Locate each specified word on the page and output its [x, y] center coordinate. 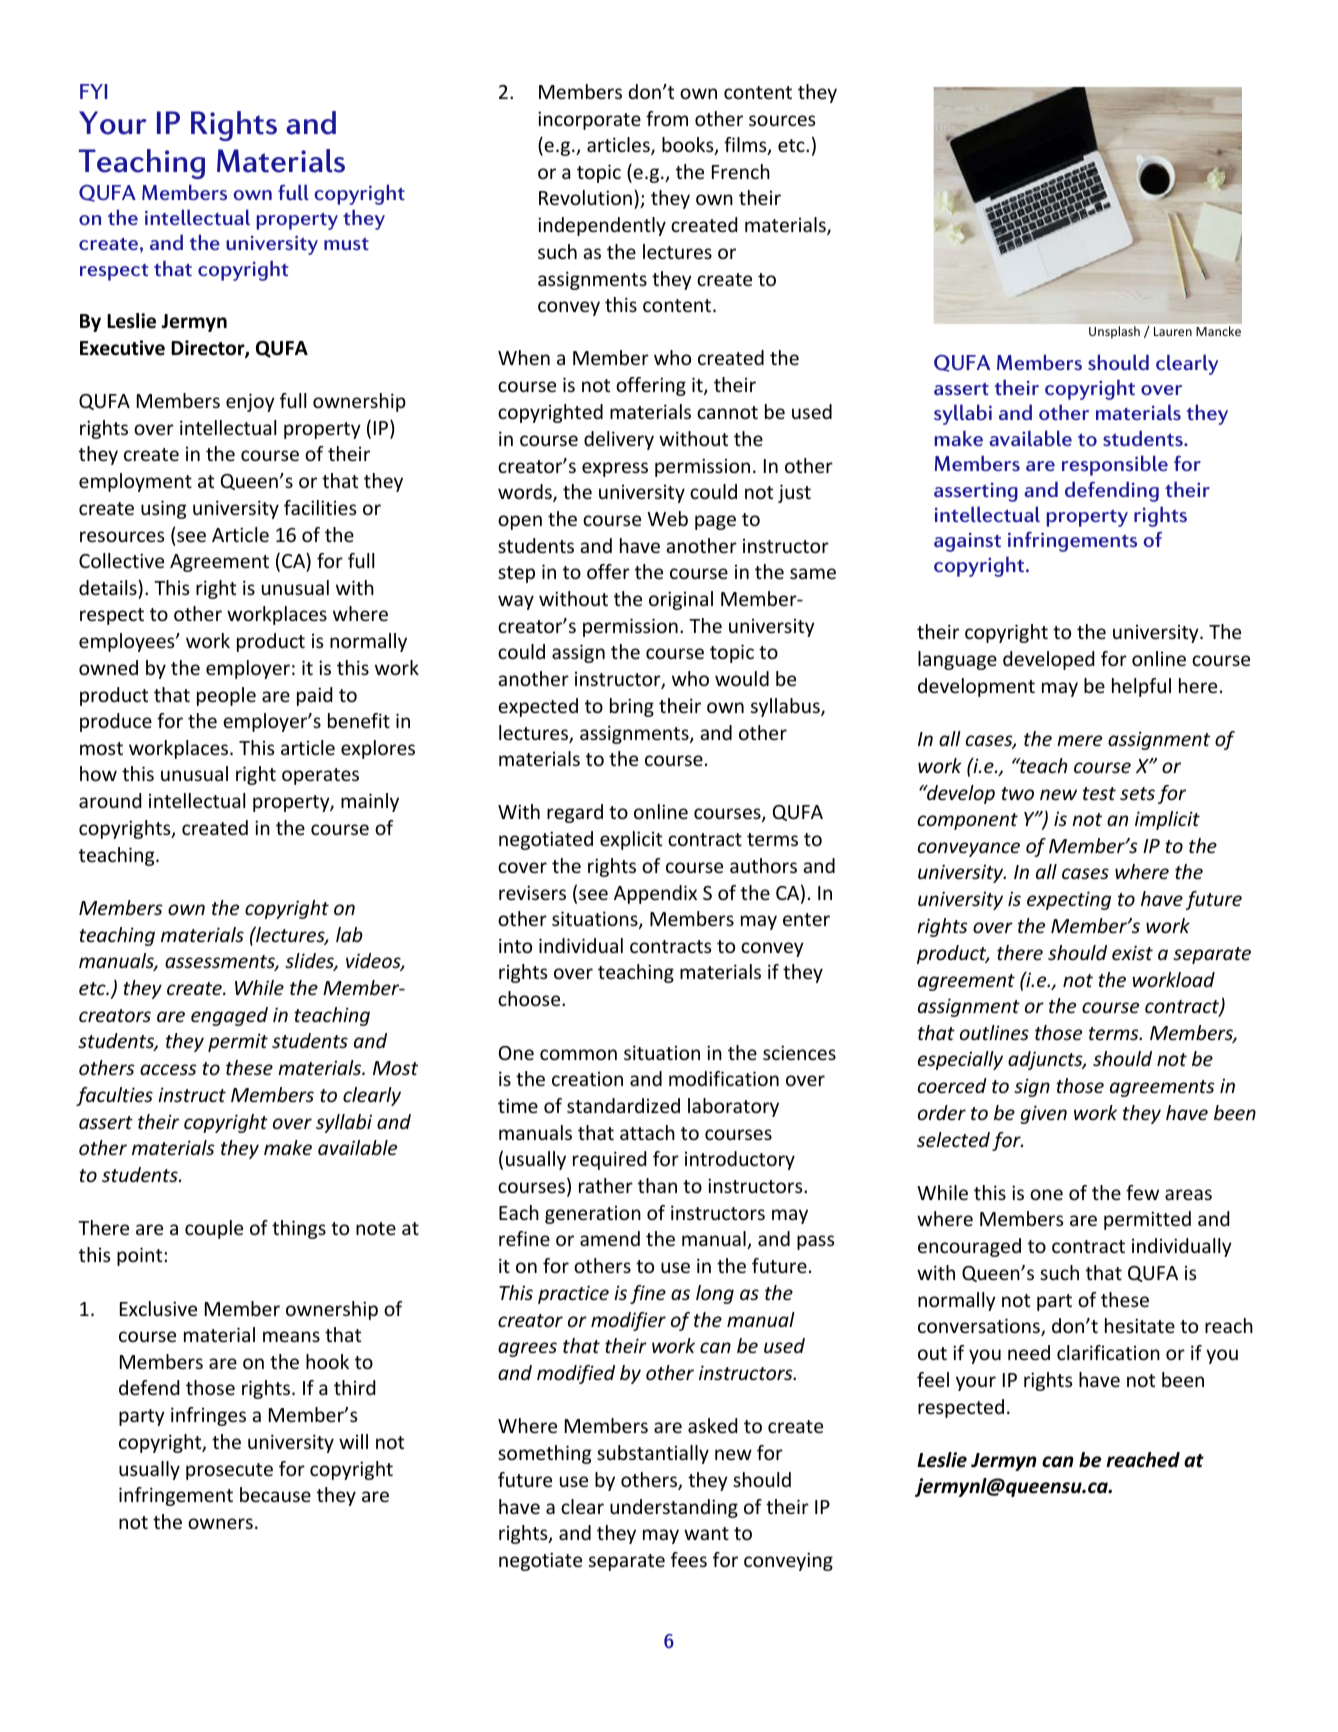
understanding [674, 1508]
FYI [93, 91]
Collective [121, 560]
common [578, 1054]
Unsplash [1114, 332]
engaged [229, 1016]
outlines [994, 1032]
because [275, 1494]
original [681, 600]
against [967, 542]
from [667, 118]
